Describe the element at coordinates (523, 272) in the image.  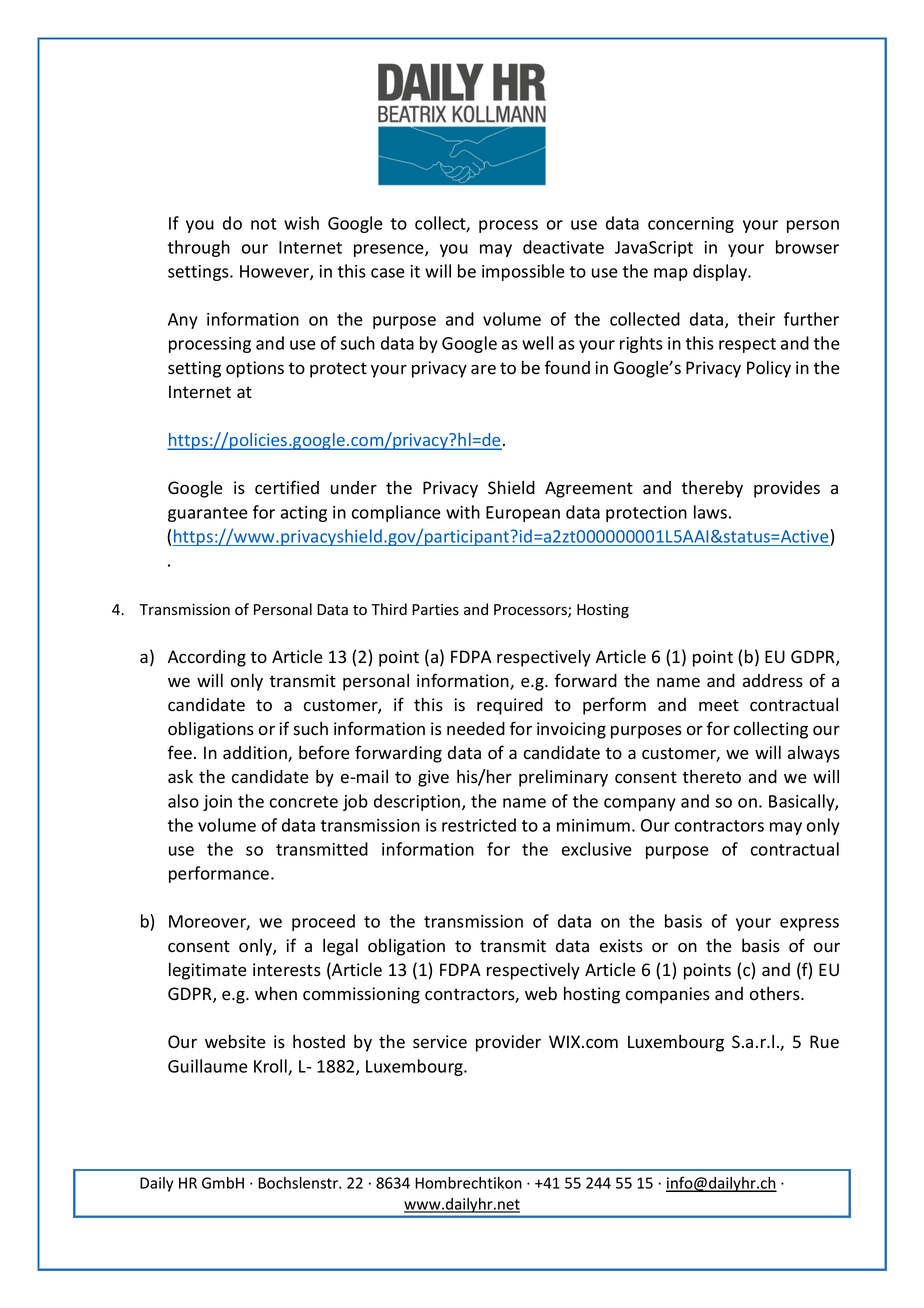
I see `impossible` at that location.
